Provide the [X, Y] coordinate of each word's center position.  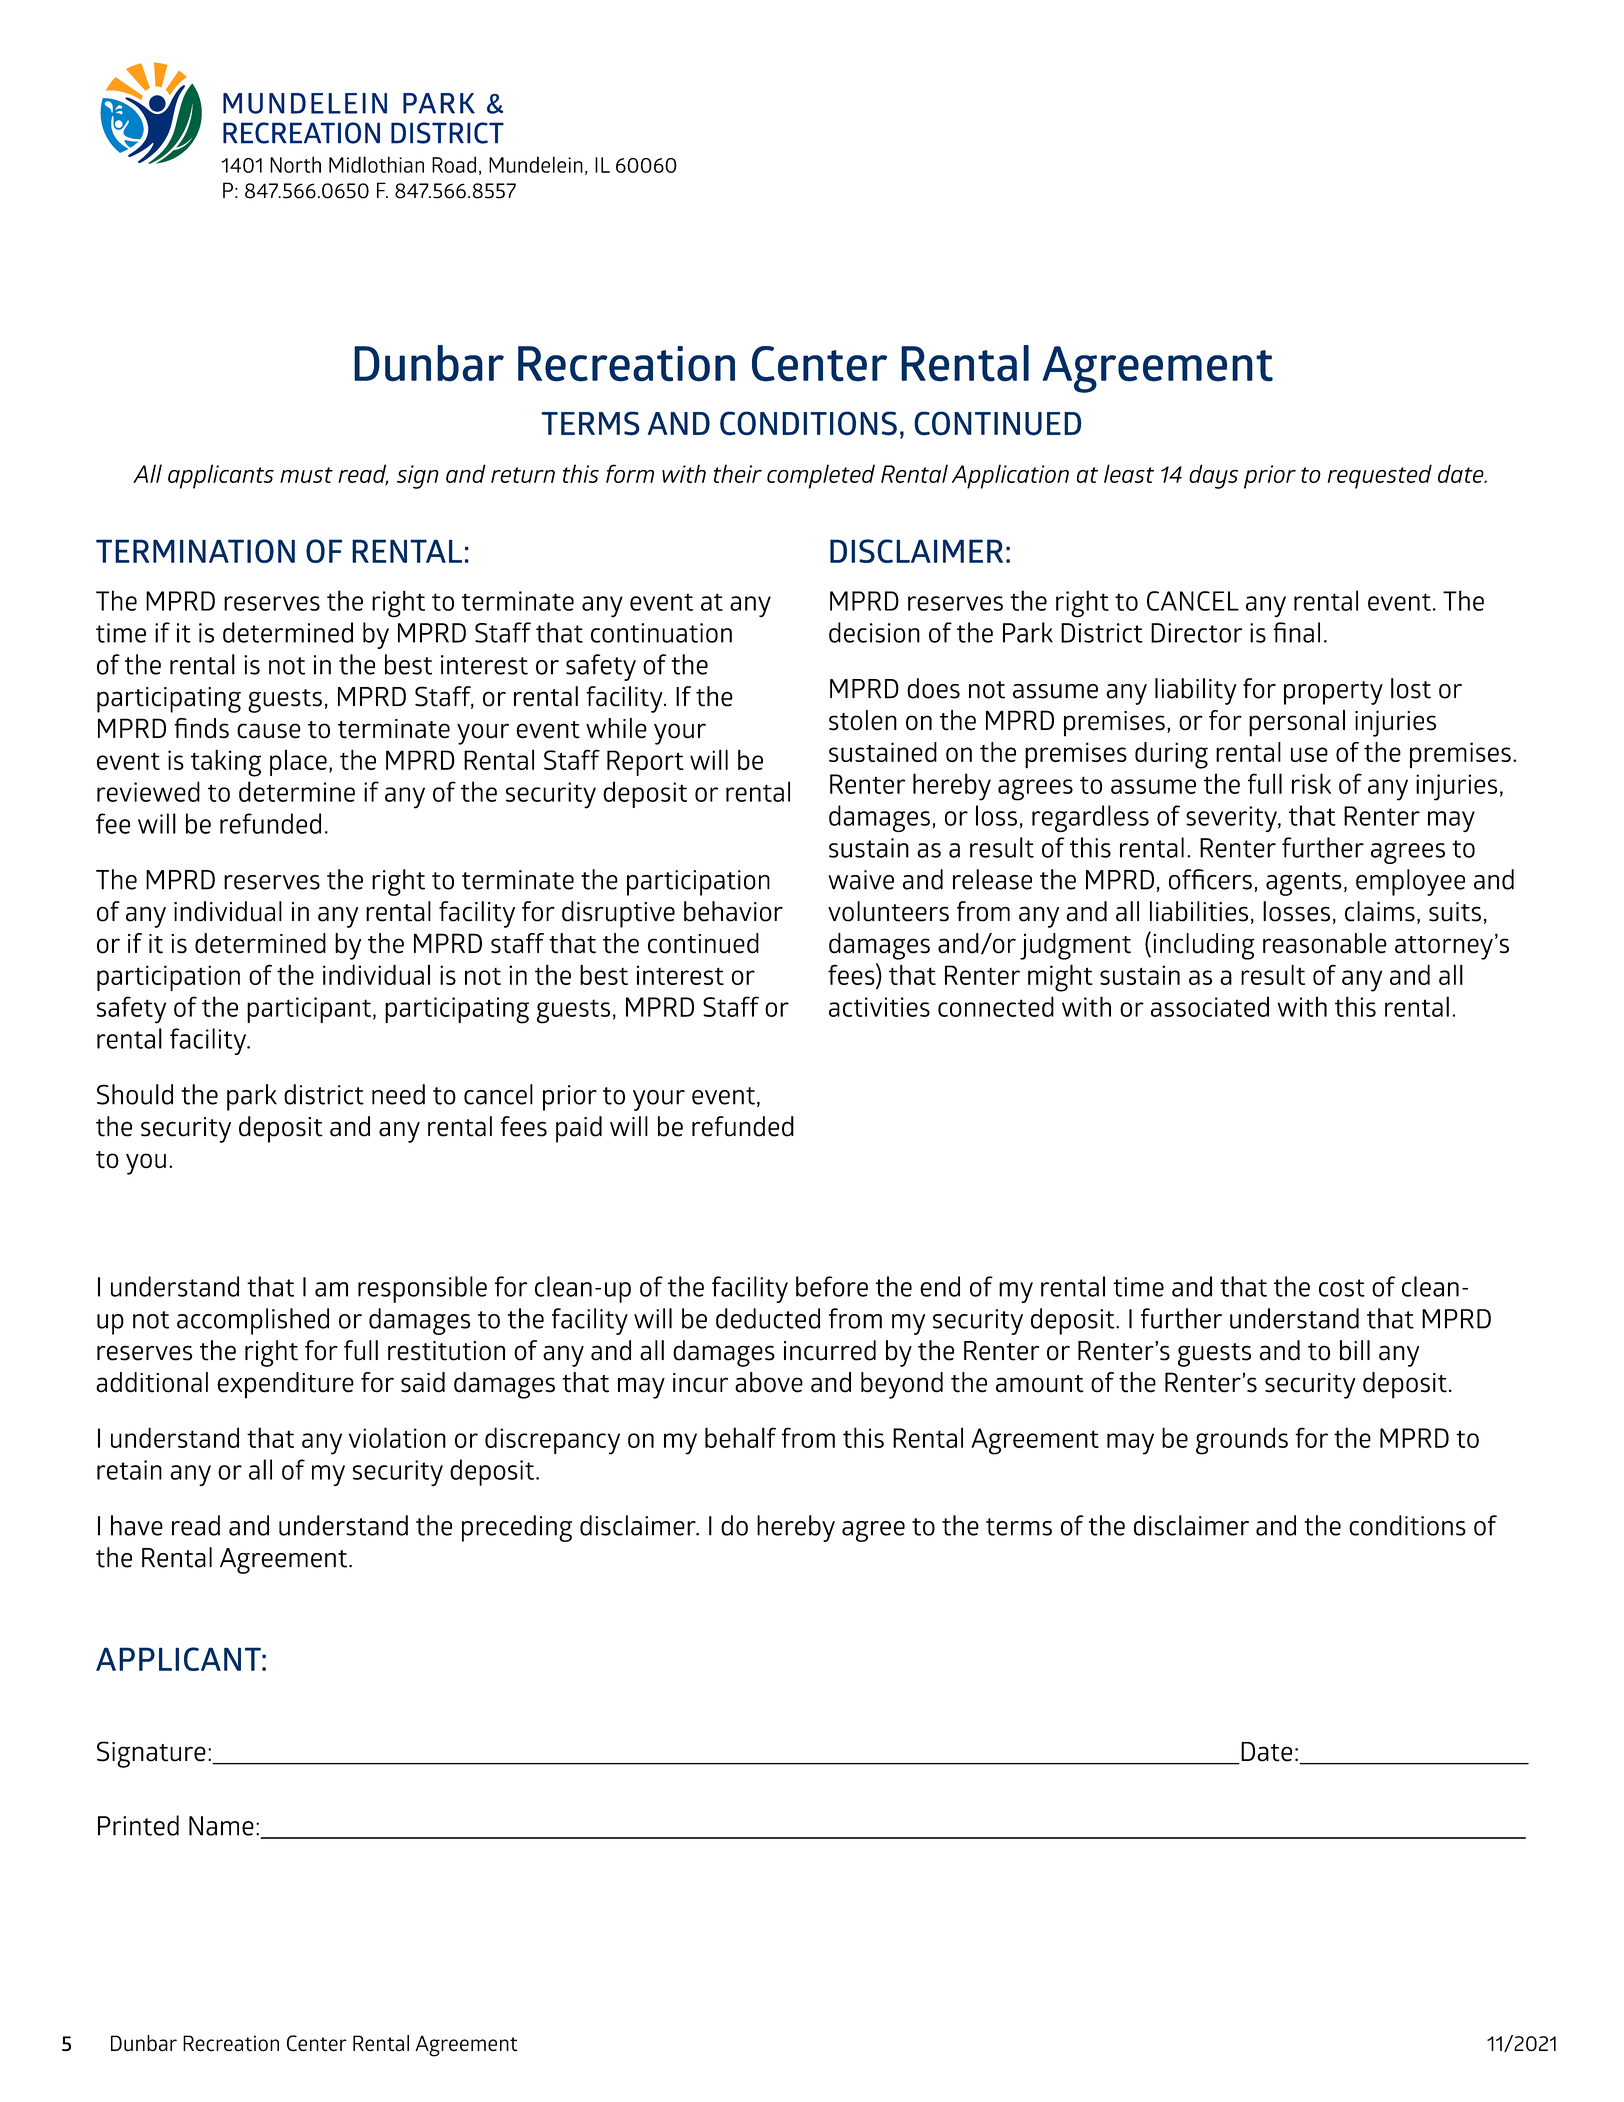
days [1213, 476]
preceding [517, 1528]
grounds [1242, 1441]
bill [1355, 1350]
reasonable [1325, 943]
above [769, 1382]
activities [879, 1007]
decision [874, 632]
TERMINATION [195, 551]
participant [309, 1010]
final [1296, 632]
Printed [138, 1825]
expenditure [285, 1385]
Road [454, 164]
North [295, 164]
